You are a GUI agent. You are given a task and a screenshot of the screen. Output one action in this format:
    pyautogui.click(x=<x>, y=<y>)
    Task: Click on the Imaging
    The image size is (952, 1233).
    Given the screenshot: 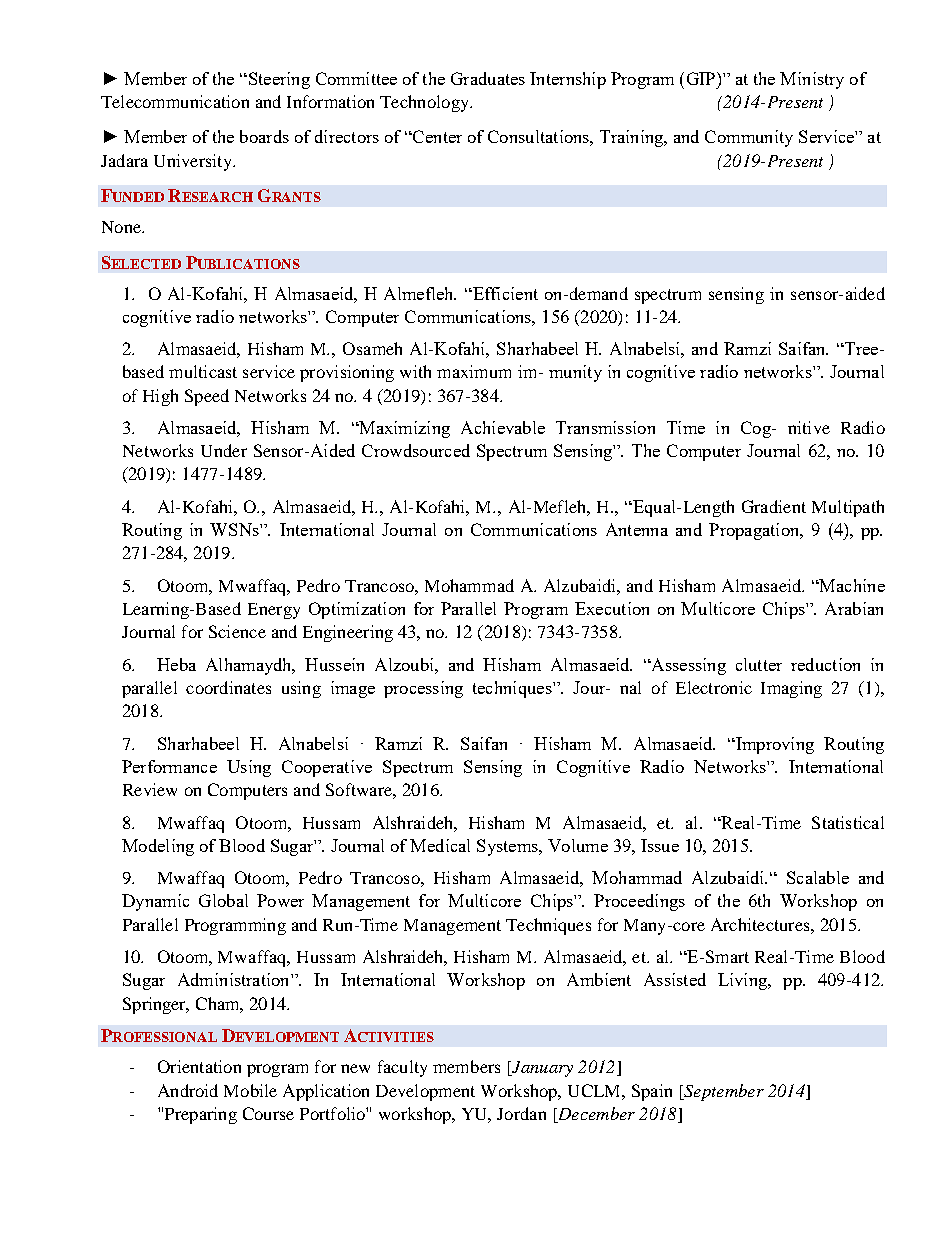 What is the action you would take?
    pyautogui.click(x=791, y=689)
